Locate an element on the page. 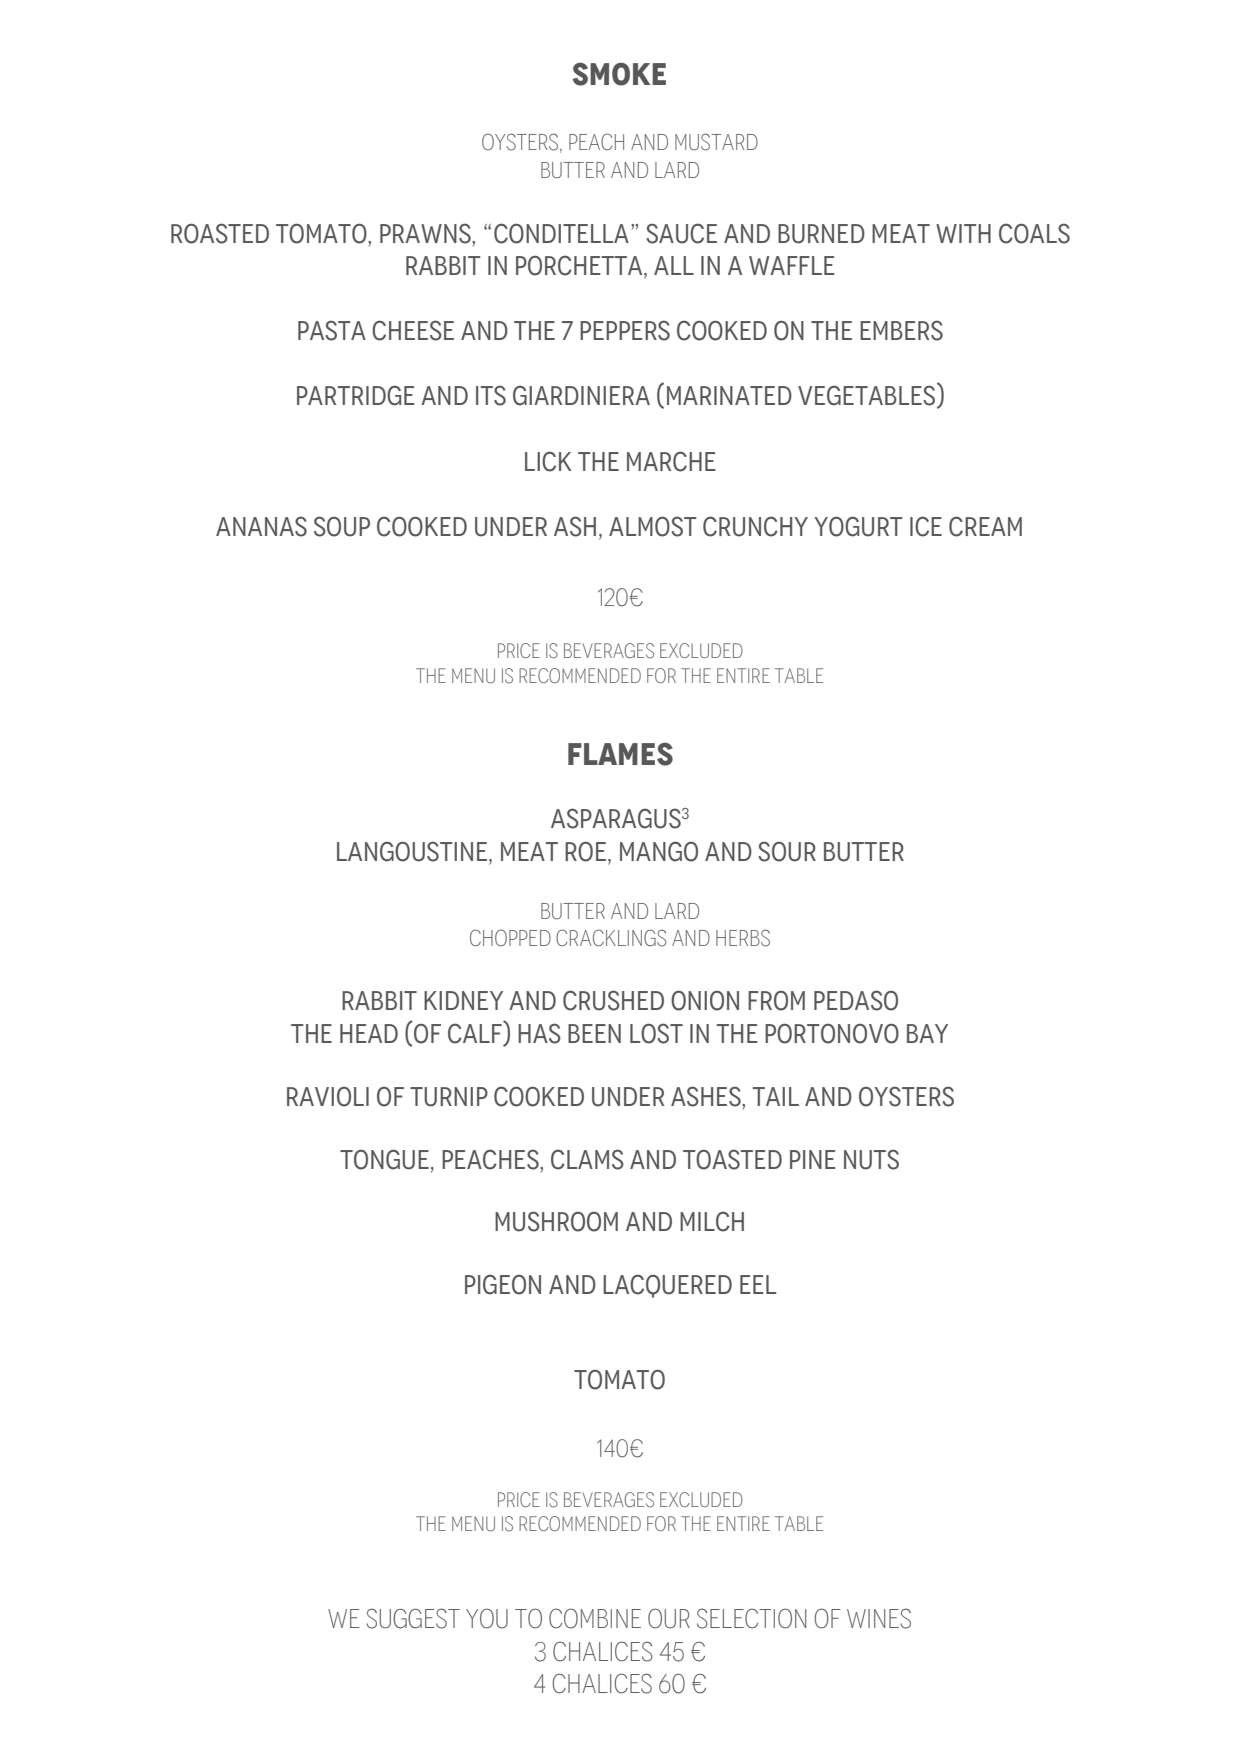  SUGGEST is located at coordinates (413, 1618).
